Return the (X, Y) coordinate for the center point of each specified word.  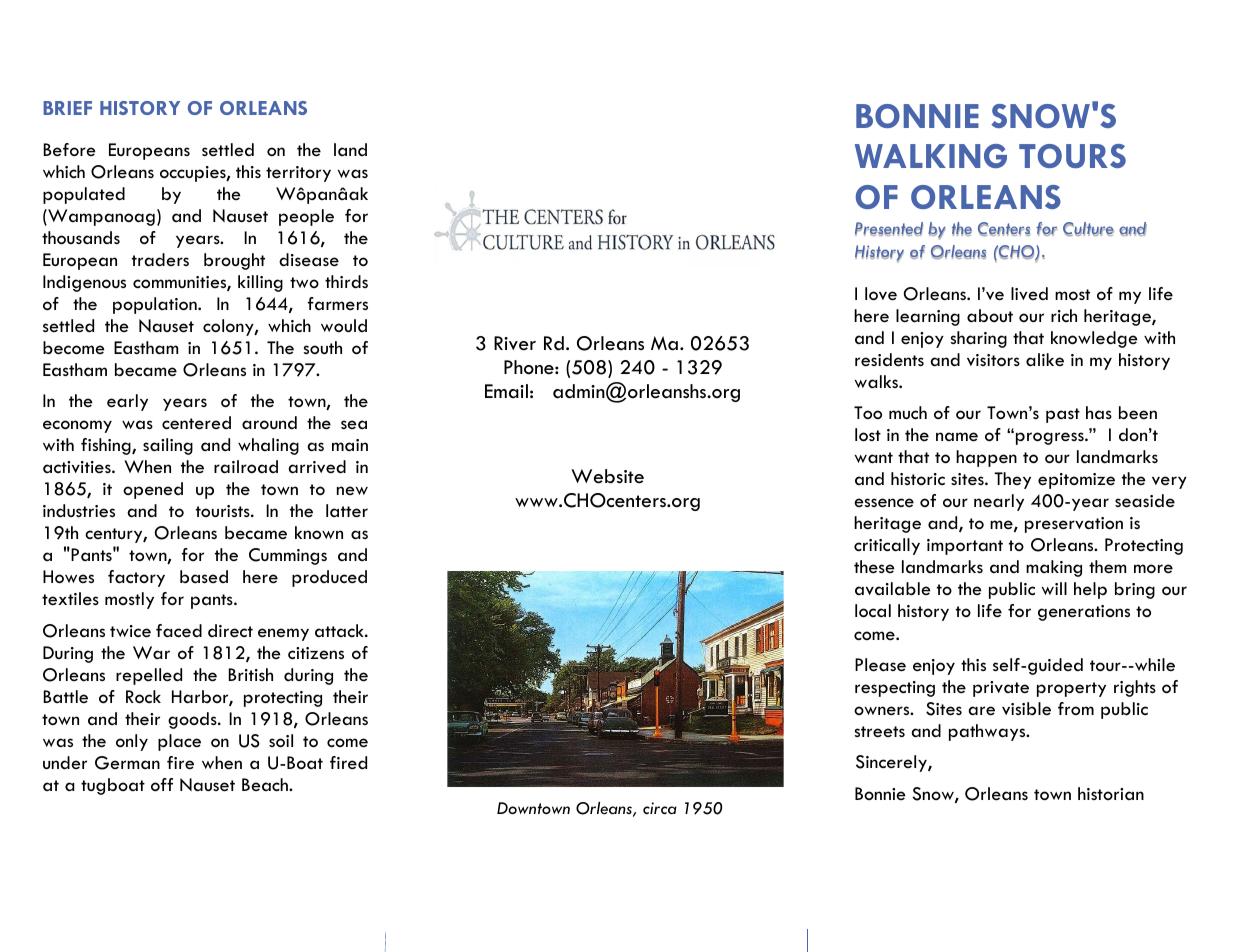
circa (660, 808)
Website (607, 476)
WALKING (931, 156)
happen (986, 458)
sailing (168, 446)
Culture (1088, 229)
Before (70, 150)
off (162, 785)
